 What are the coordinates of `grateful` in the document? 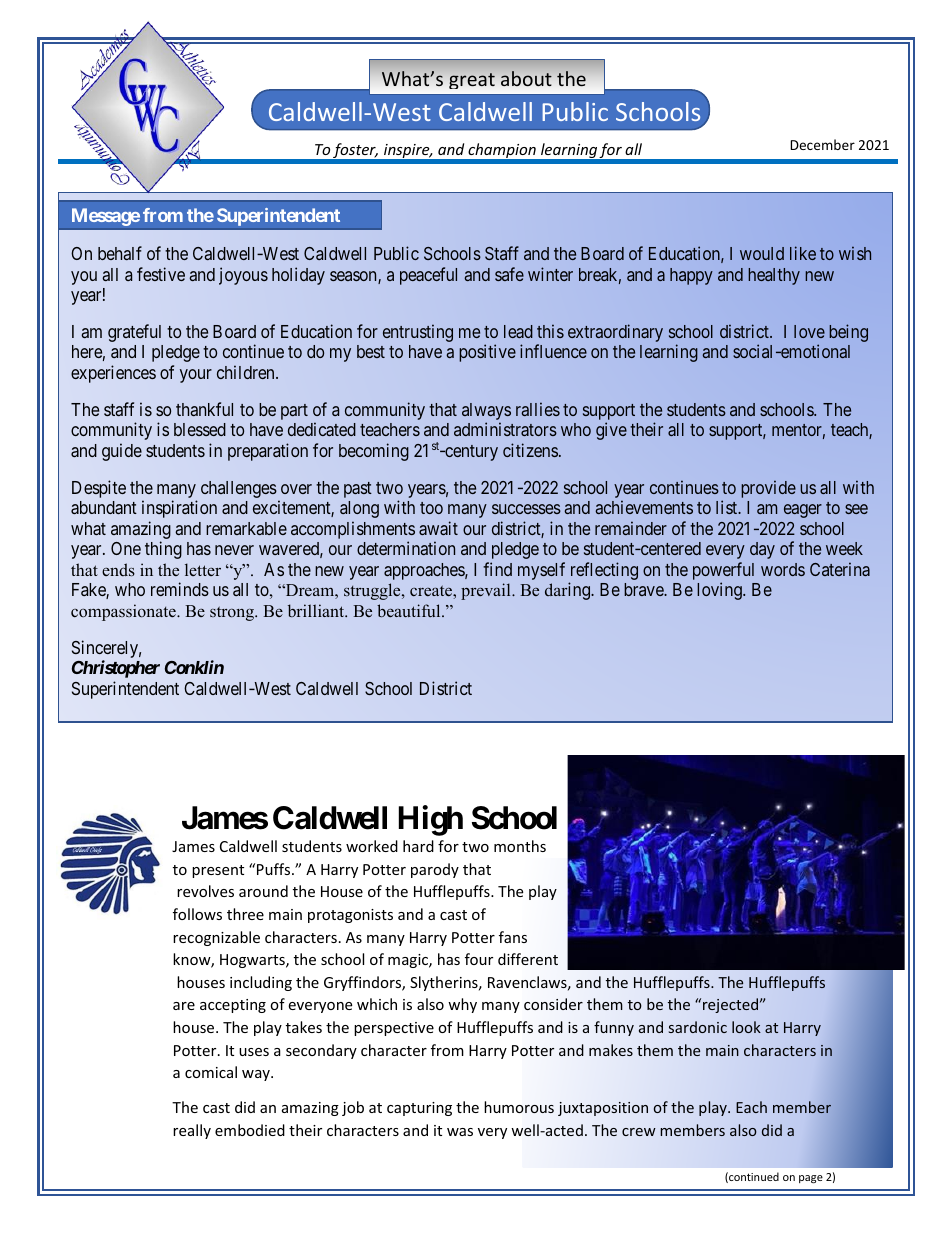 It's located at (134, 333).
